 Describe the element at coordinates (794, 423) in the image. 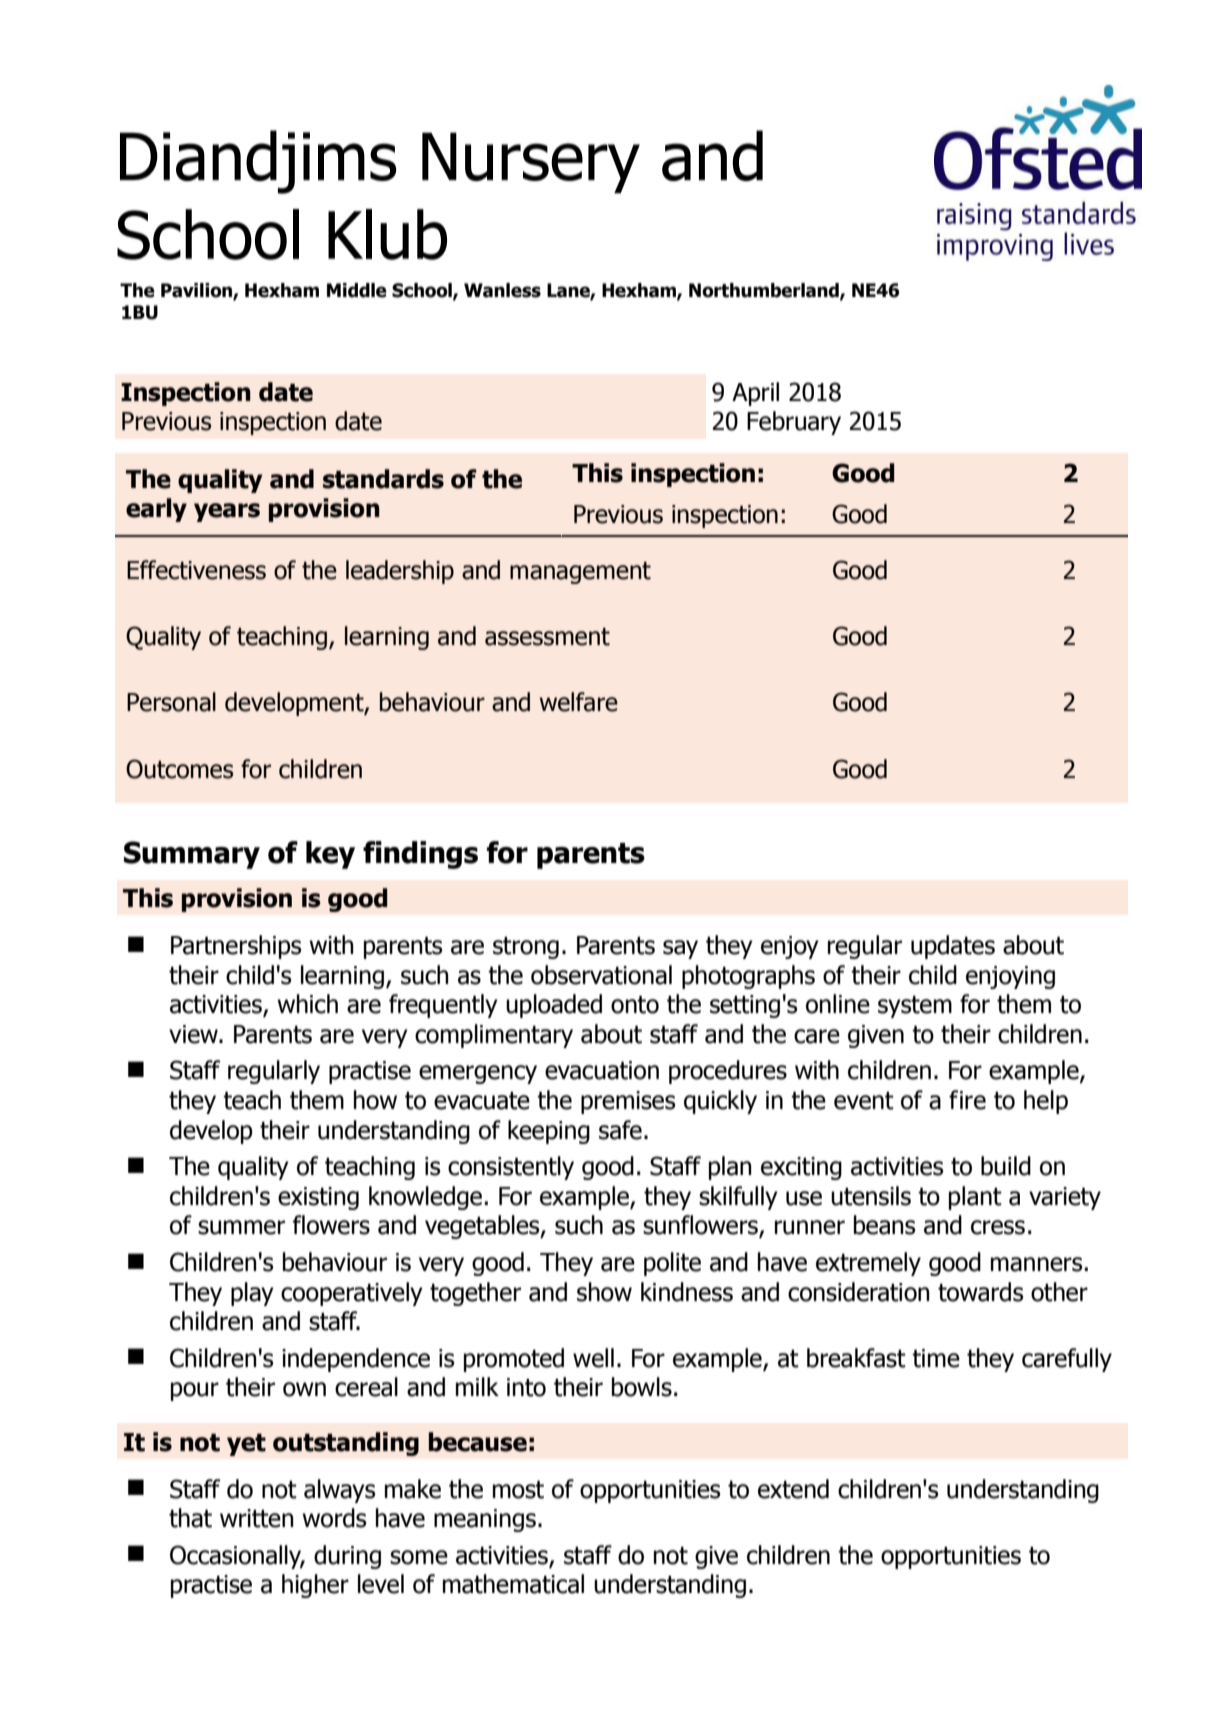

I see `February` at that location.
